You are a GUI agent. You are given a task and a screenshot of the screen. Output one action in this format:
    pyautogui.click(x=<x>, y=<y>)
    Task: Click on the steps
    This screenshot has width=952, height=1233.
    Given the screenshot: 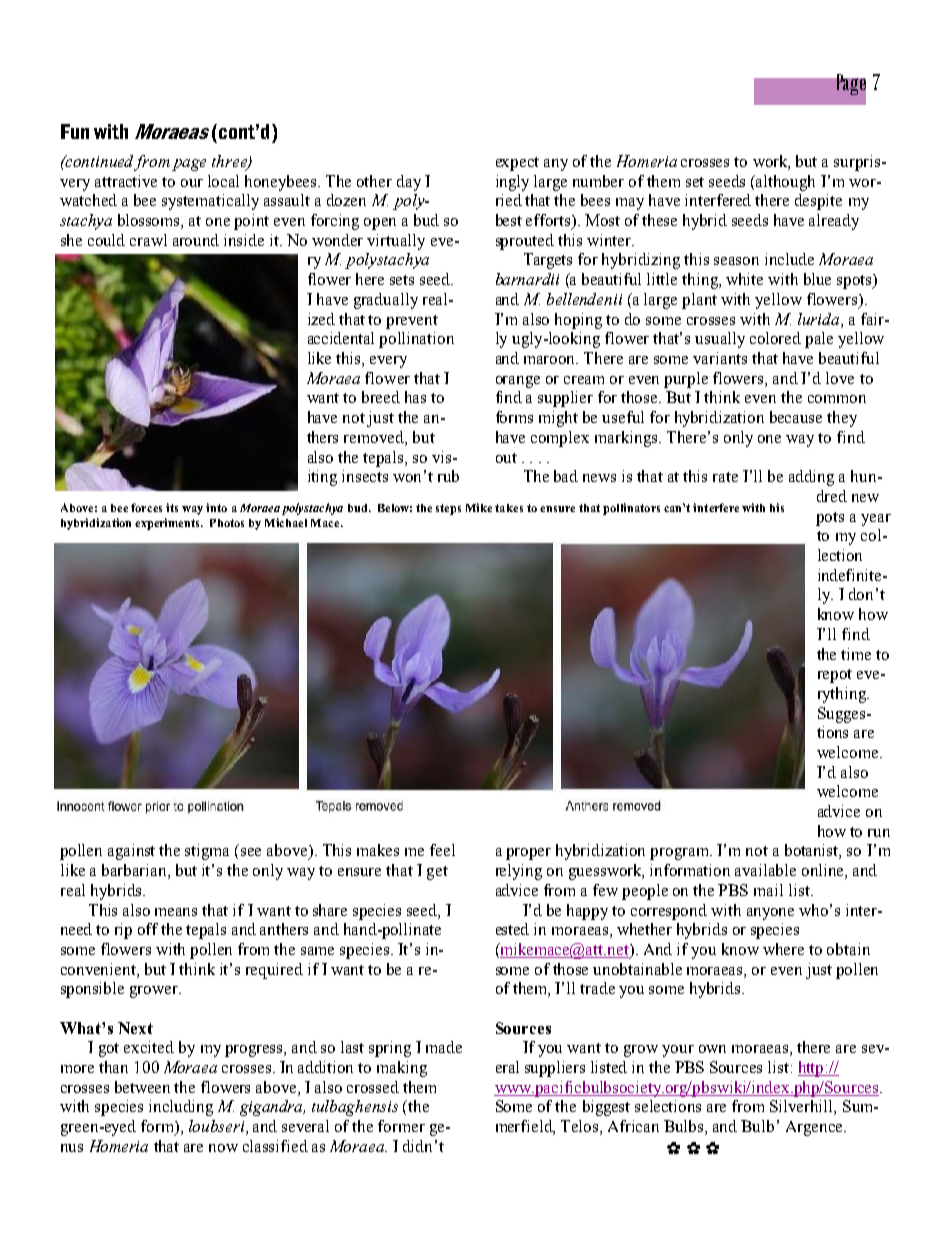 What is the action you would take?
    pyautogui.click(x=448, y=509)
